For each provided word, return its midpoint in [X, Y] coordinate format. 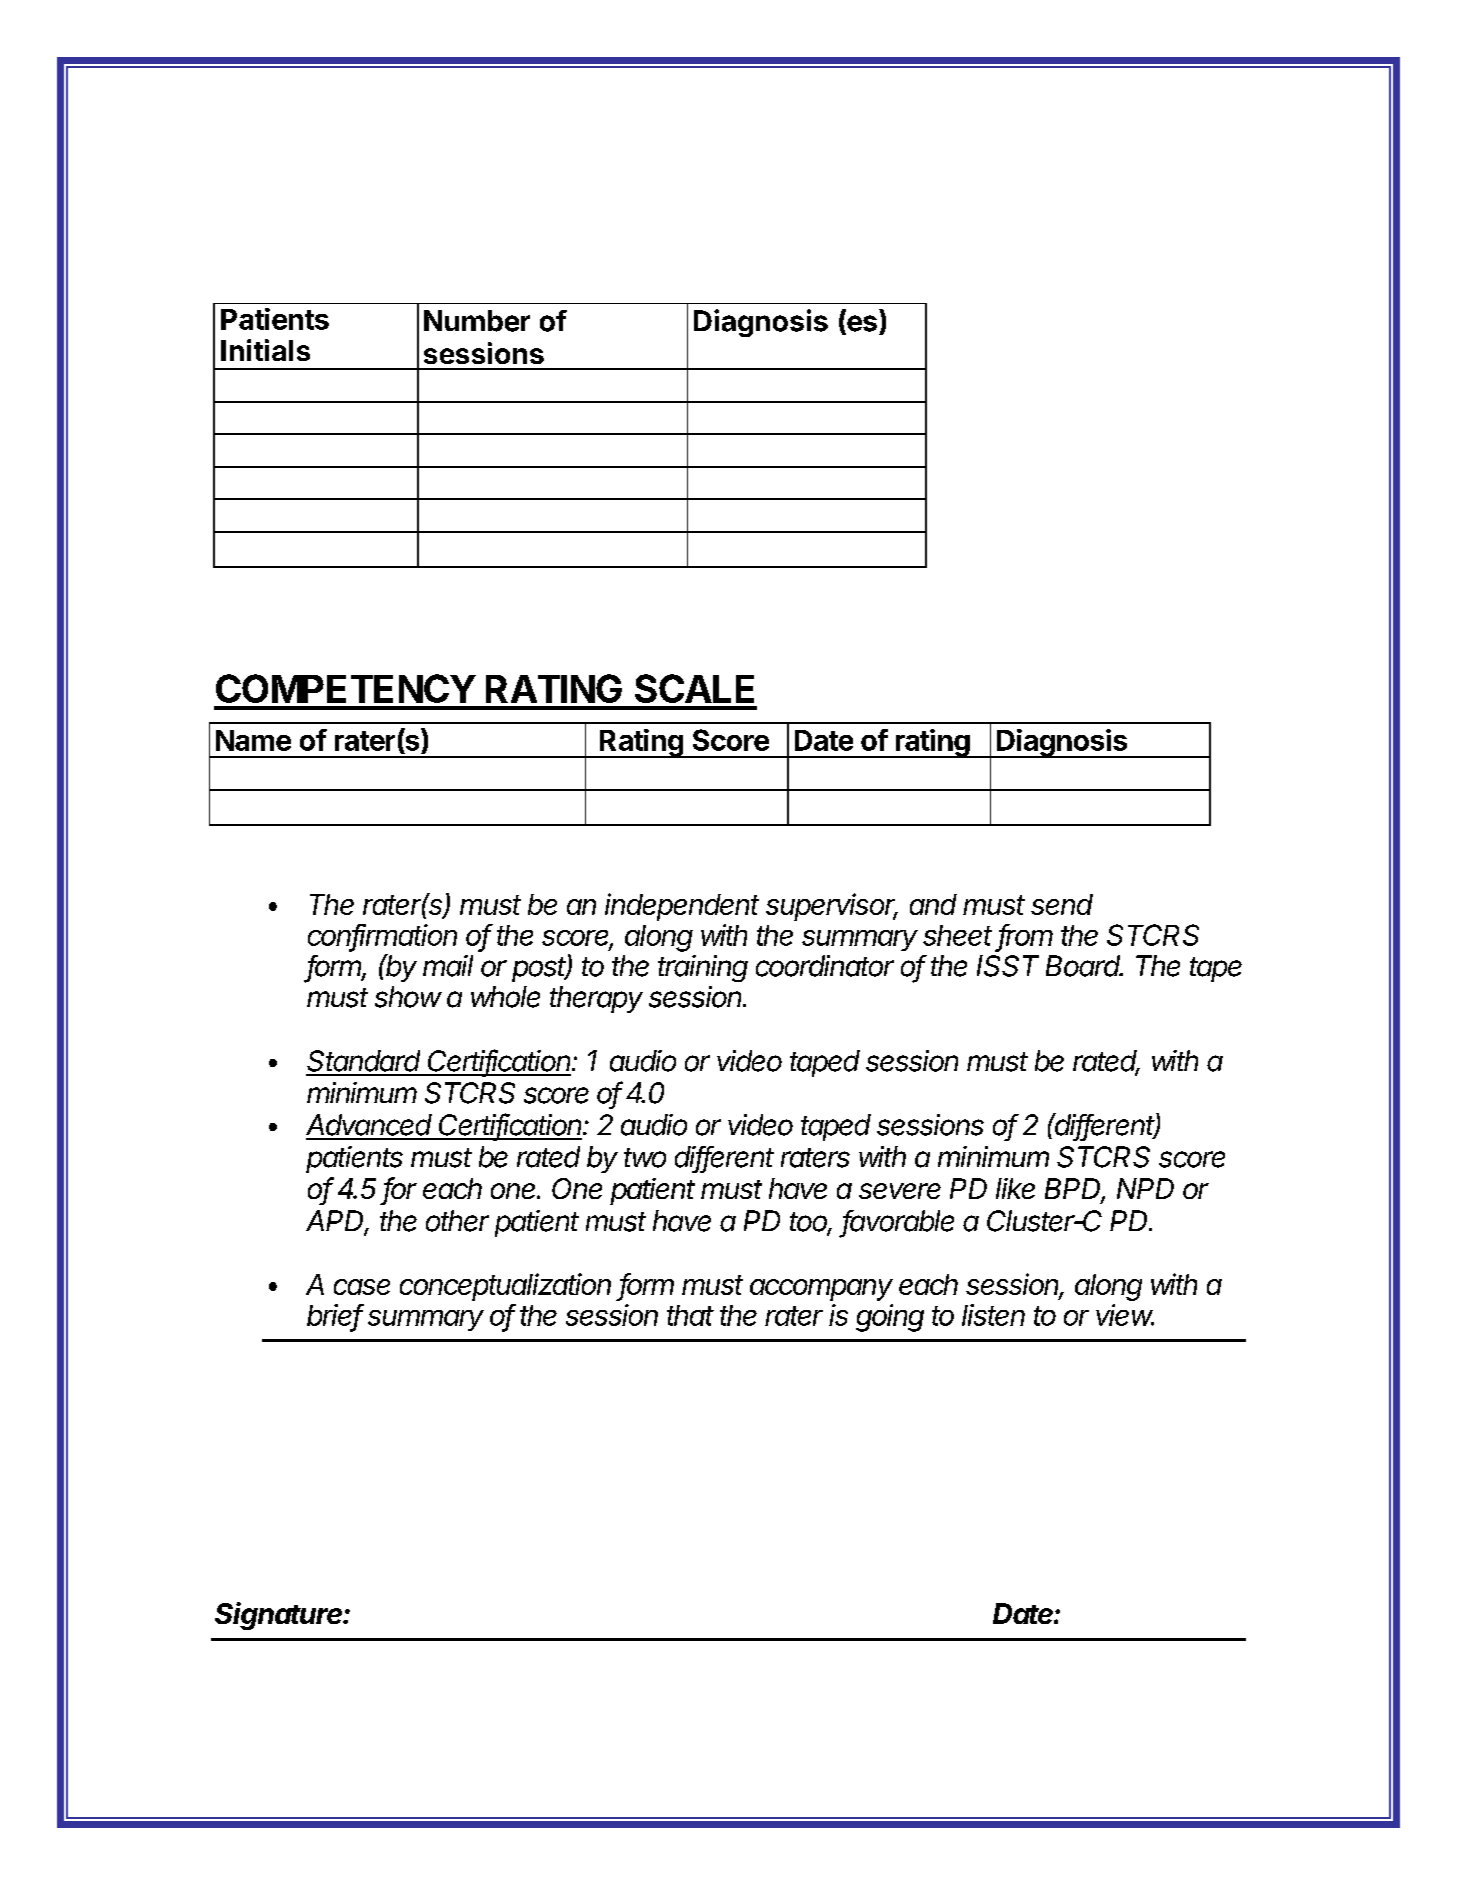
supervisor [832, 907]
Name [253, 740]
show [408, 997]
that [690, 1315]
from [1026, 936]
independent [682, 907]
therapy [596, 999]
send [1062, 904]
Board [1084, 966]
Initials [265, 350]
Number [477, 321]
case [362, 1287]
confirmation [382, 936]
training [703, 968]
